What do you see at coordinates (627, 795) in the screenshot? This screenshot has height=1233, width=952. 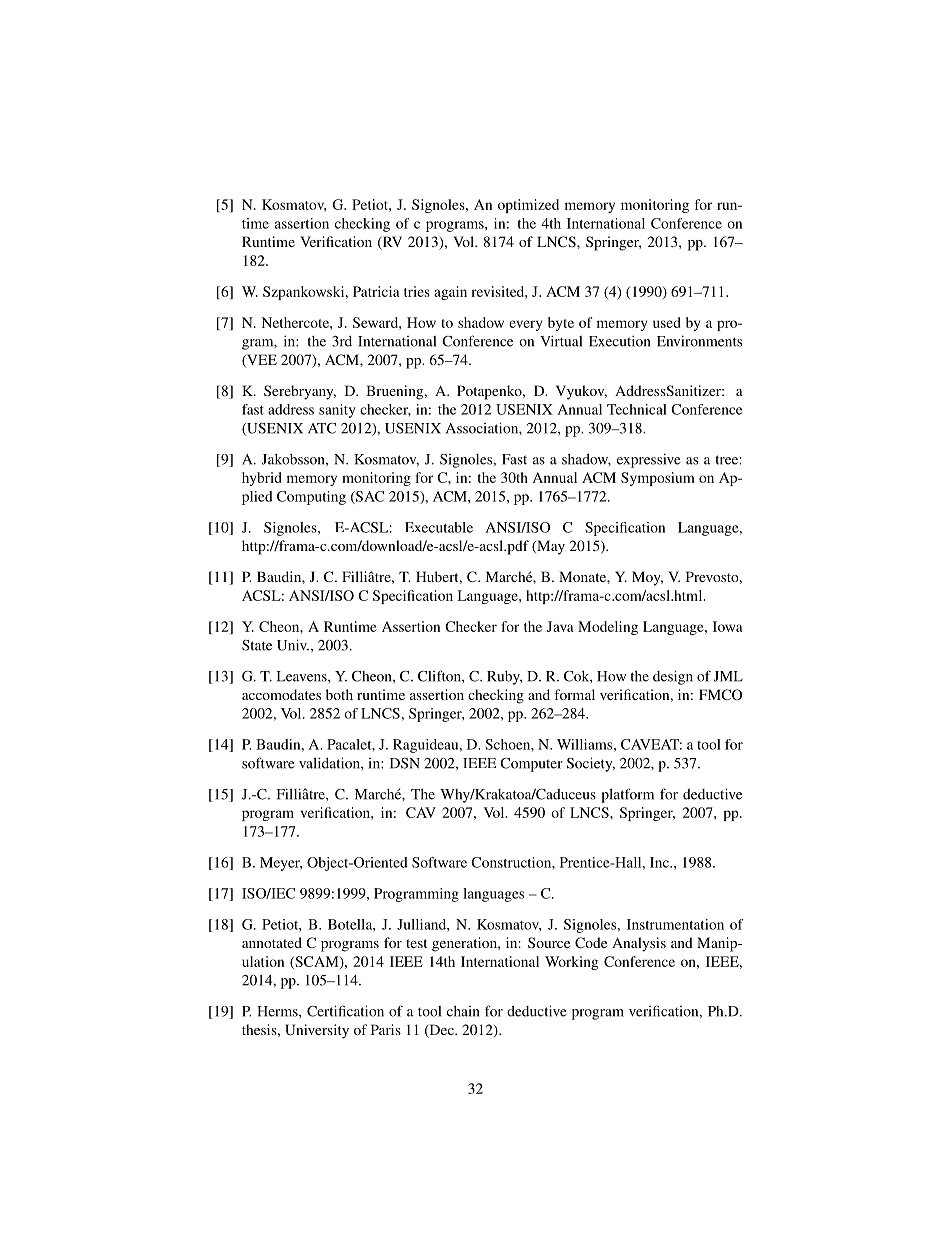 I see `platform` at bounding box center [627, 795].
